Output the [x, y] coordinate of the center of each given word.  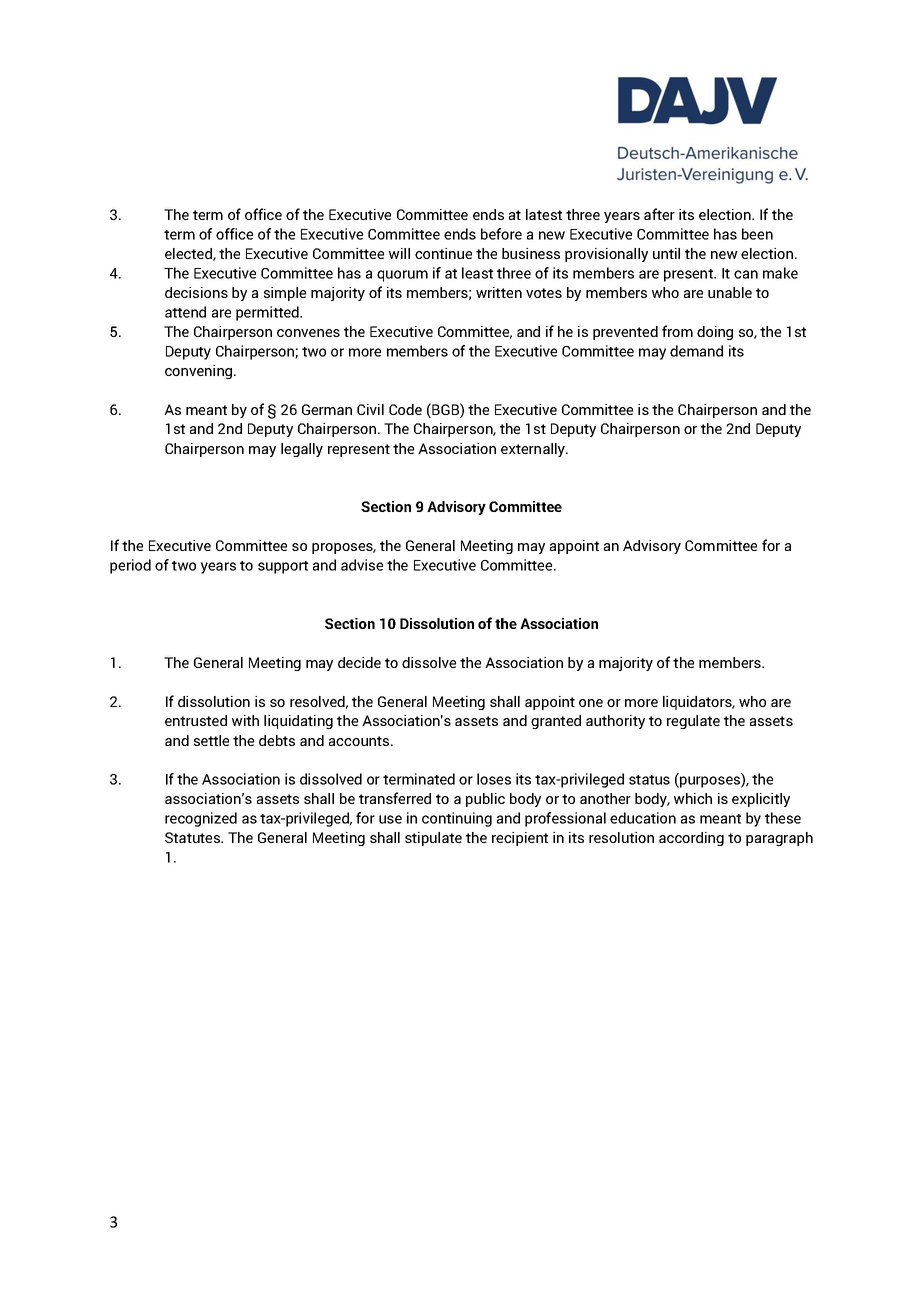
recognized [201, 819]
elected [189, 254]
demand [696, 351]
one [591, 703]
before [501, 234]
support [283, 567]
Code [405, 409]
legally [302, 450]
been [757, 234]
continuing [457, 819]
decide [359, 662]
